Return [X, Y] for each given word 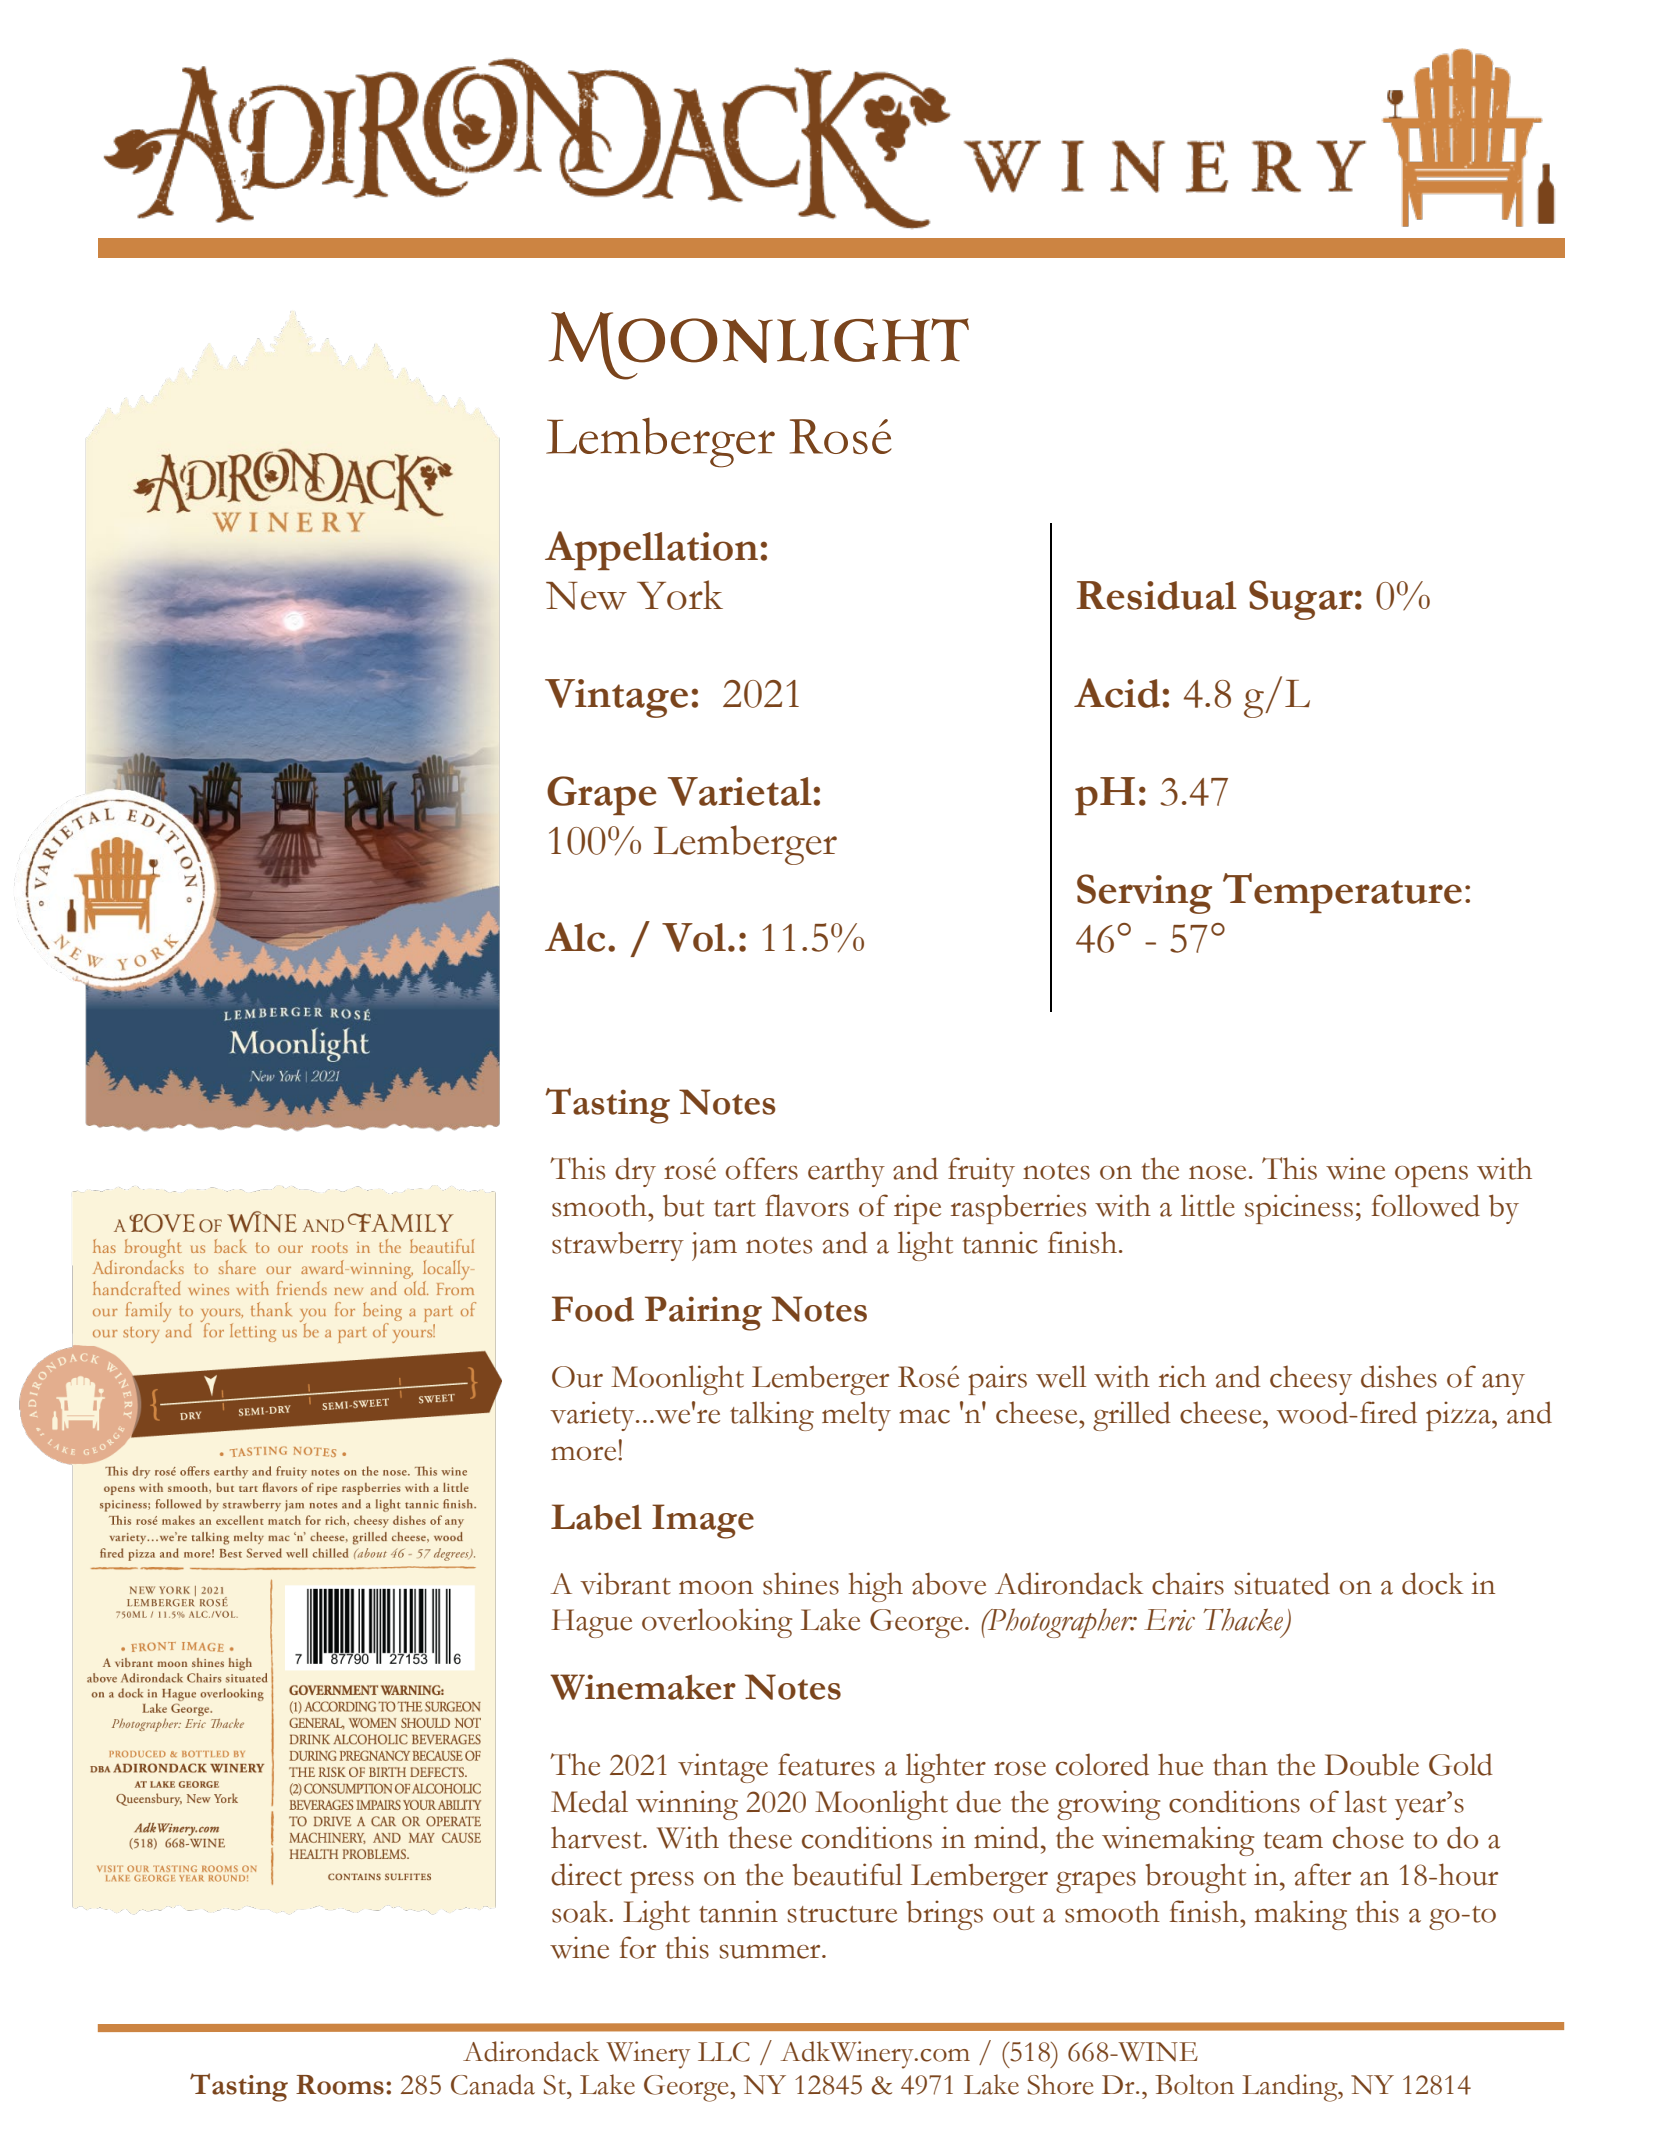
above [949, 1584]
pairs [997, 1380]
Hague [591, 1623]
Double [1371, 1764]
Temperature [1342, 893]
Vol [694, 937]
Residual [1156, 595]
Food [592, 1309]
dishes [1399, 1376]
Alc [575, 937]
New [586, 596]
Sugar [1301, 600]
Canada [493, 2084]
